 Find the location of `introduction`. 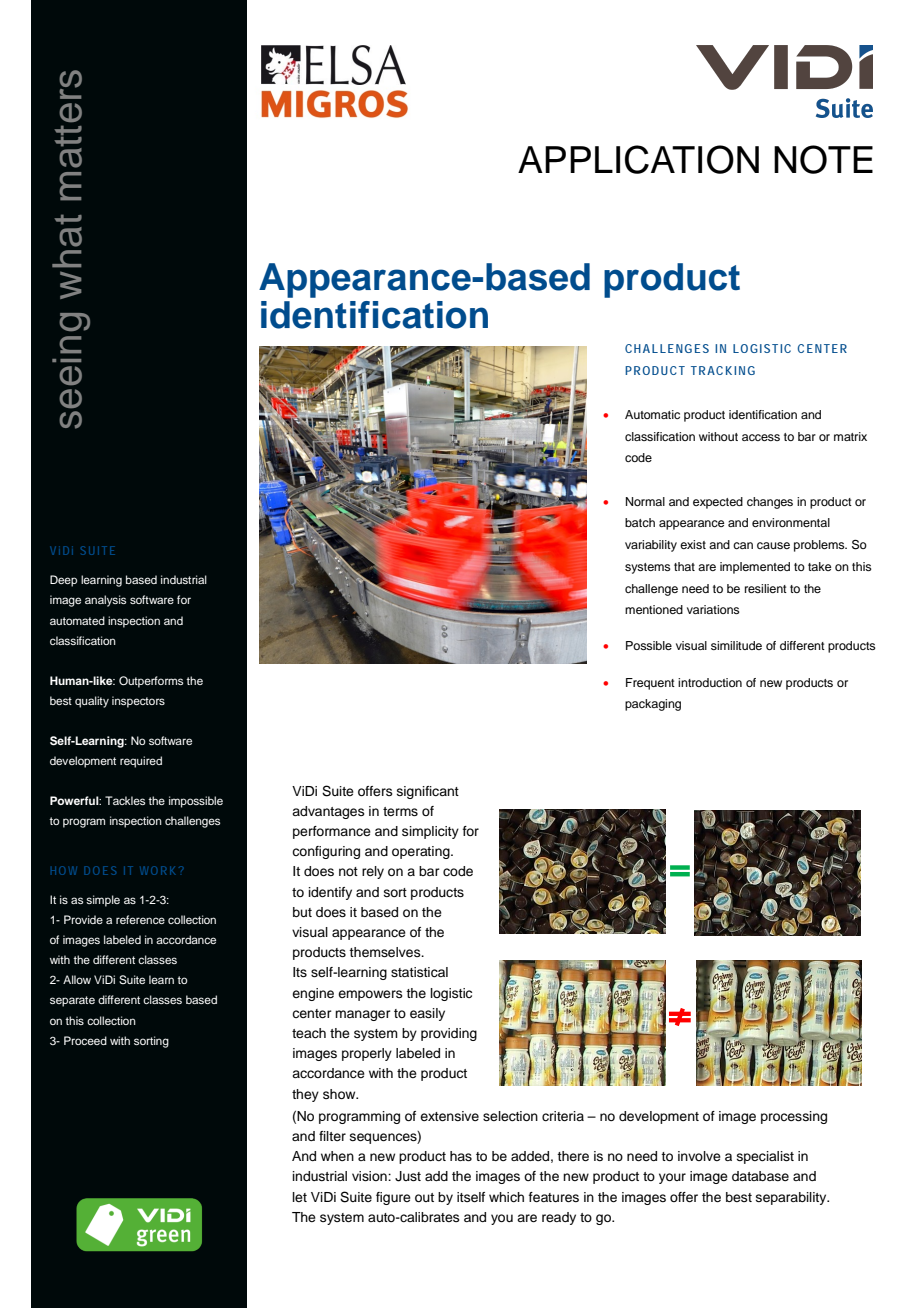

introduction is located at coordinates (710, 682).
